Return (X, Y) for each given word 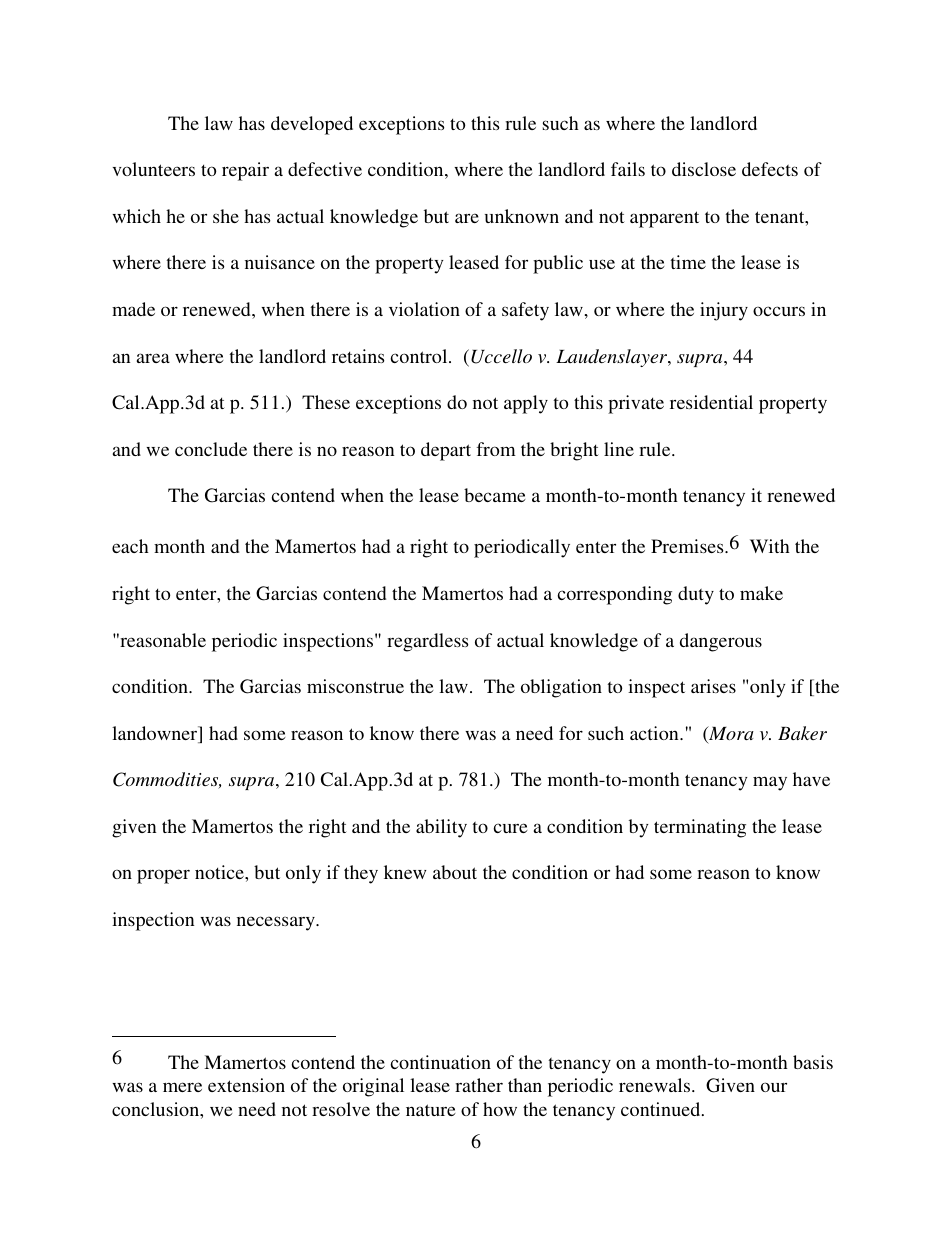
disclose (704, 169)
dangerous (721, 642)
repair (245, 171)
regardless (427, 642)
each (130, 546)
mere (182, 1087)
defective (325, 169)
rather (479, 1085)
